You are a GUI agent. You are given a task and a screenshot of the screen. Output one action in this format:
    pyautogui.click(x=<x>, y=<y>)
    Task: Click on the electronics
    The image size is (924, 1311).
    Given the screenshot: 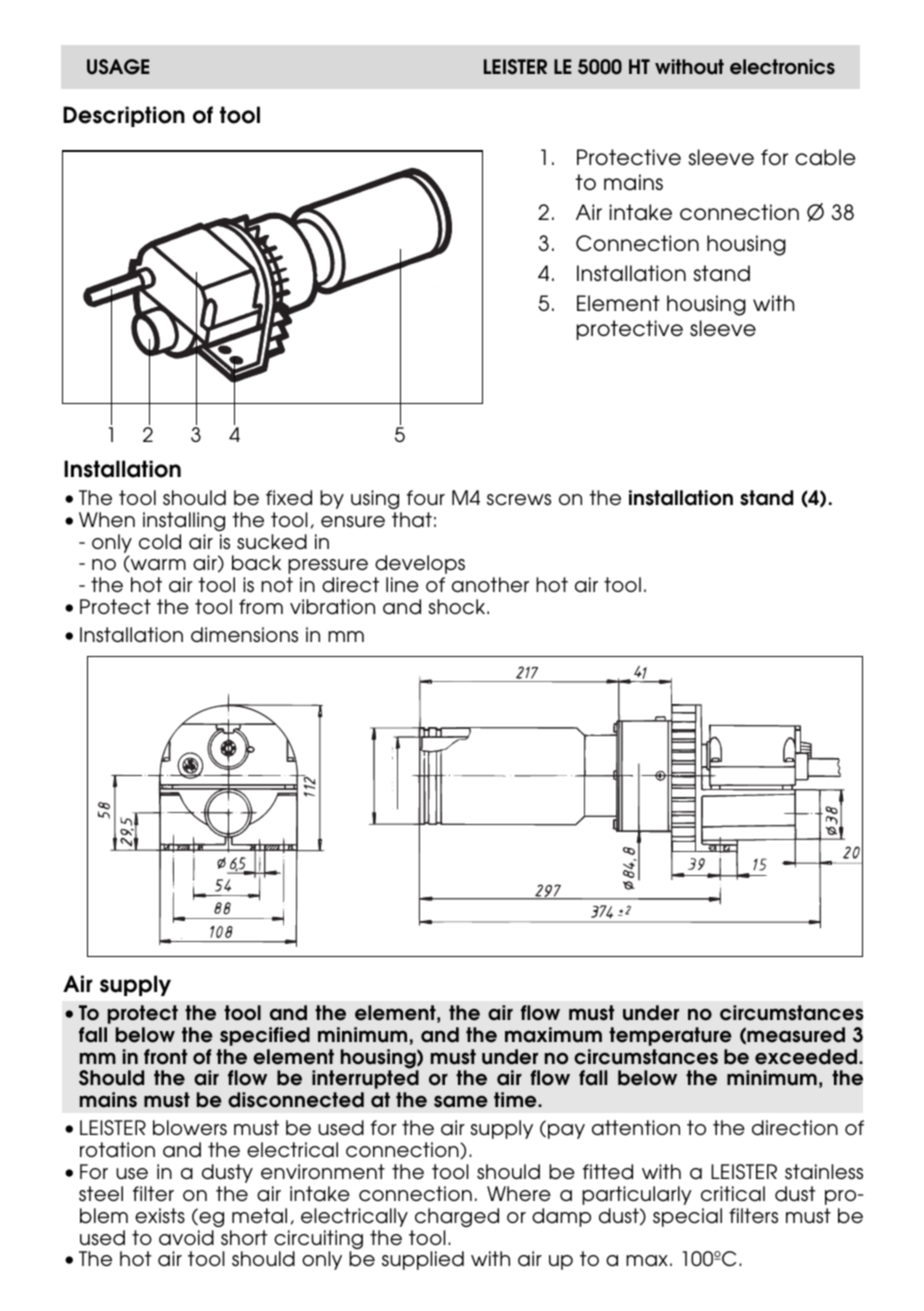 What is the action you would take?
    pyautogui.click(x=782, y=67)
